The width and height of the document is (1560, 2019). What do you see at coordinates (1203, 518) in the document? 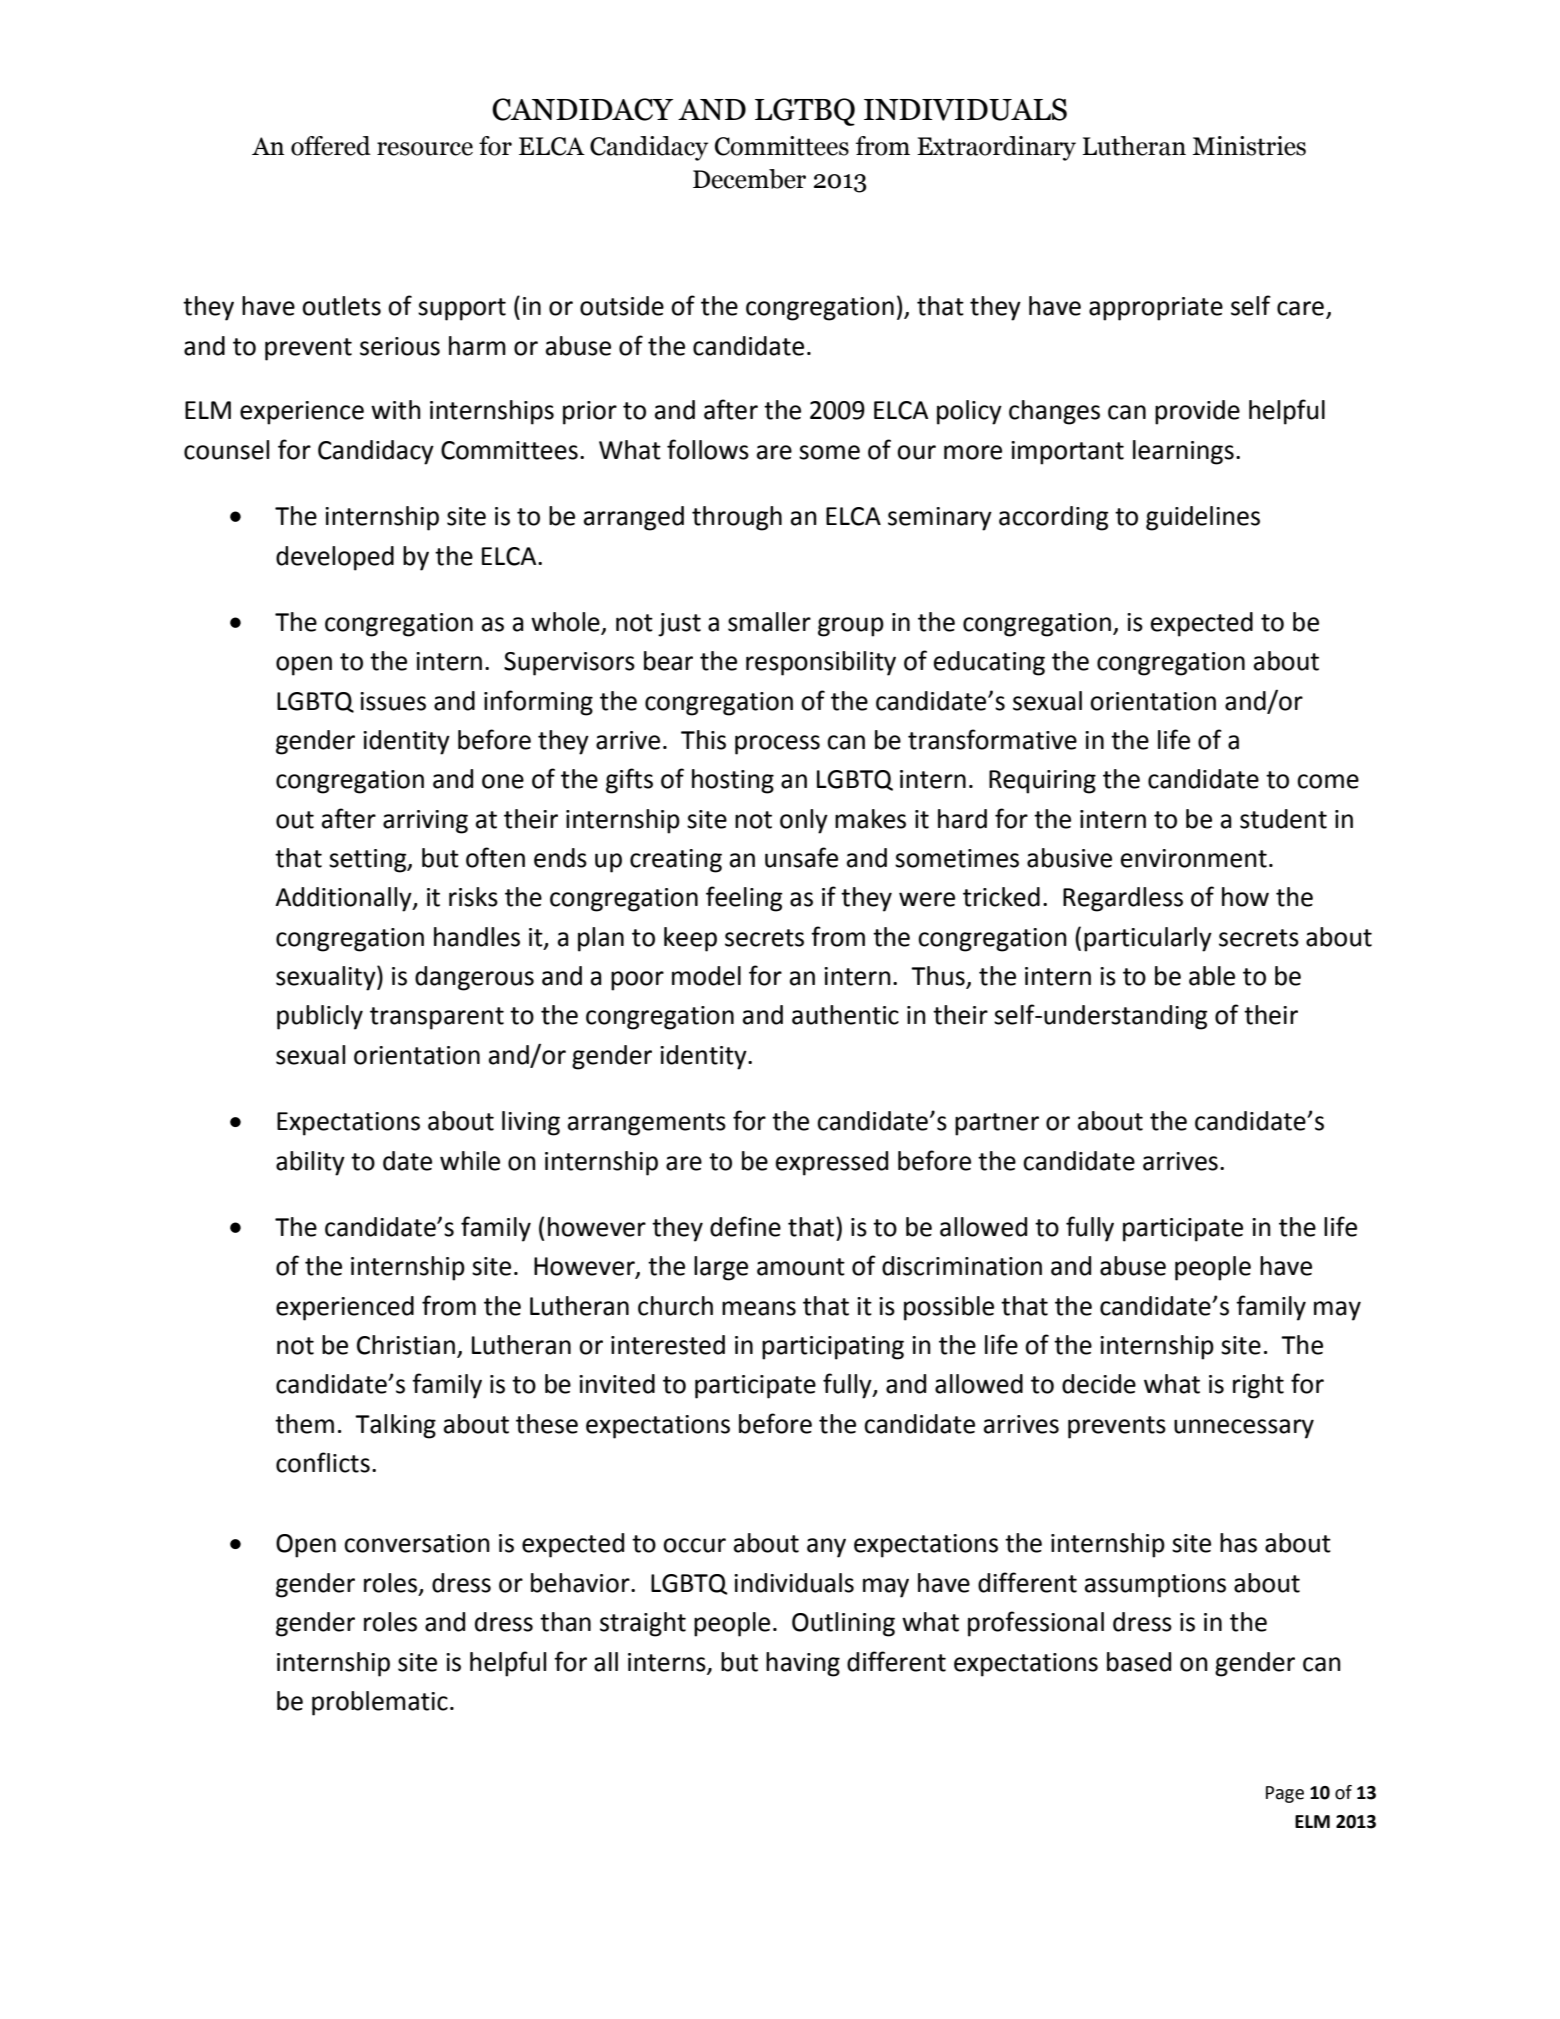
I see `guidelines` at bounding box center [1203, 518].
